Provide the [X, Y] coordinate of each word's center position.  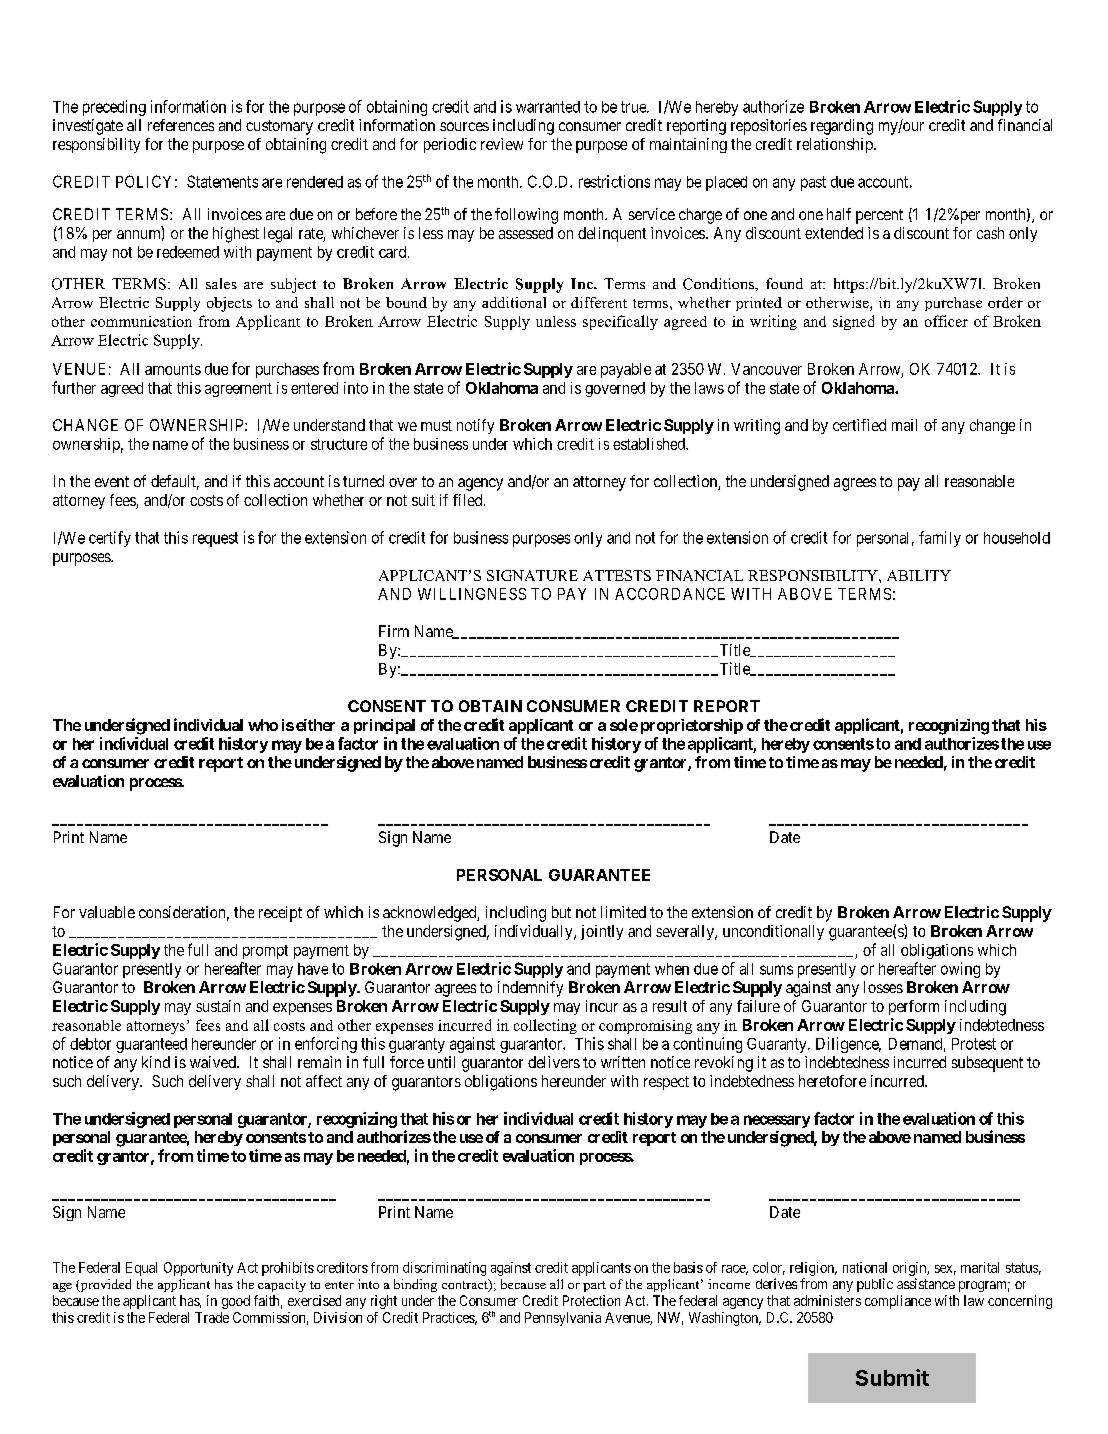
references [181, 125]
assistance [926, 1283]
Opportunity [198, 1269]
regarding [842, 127]
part [594, 1286]
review [502, 144]
